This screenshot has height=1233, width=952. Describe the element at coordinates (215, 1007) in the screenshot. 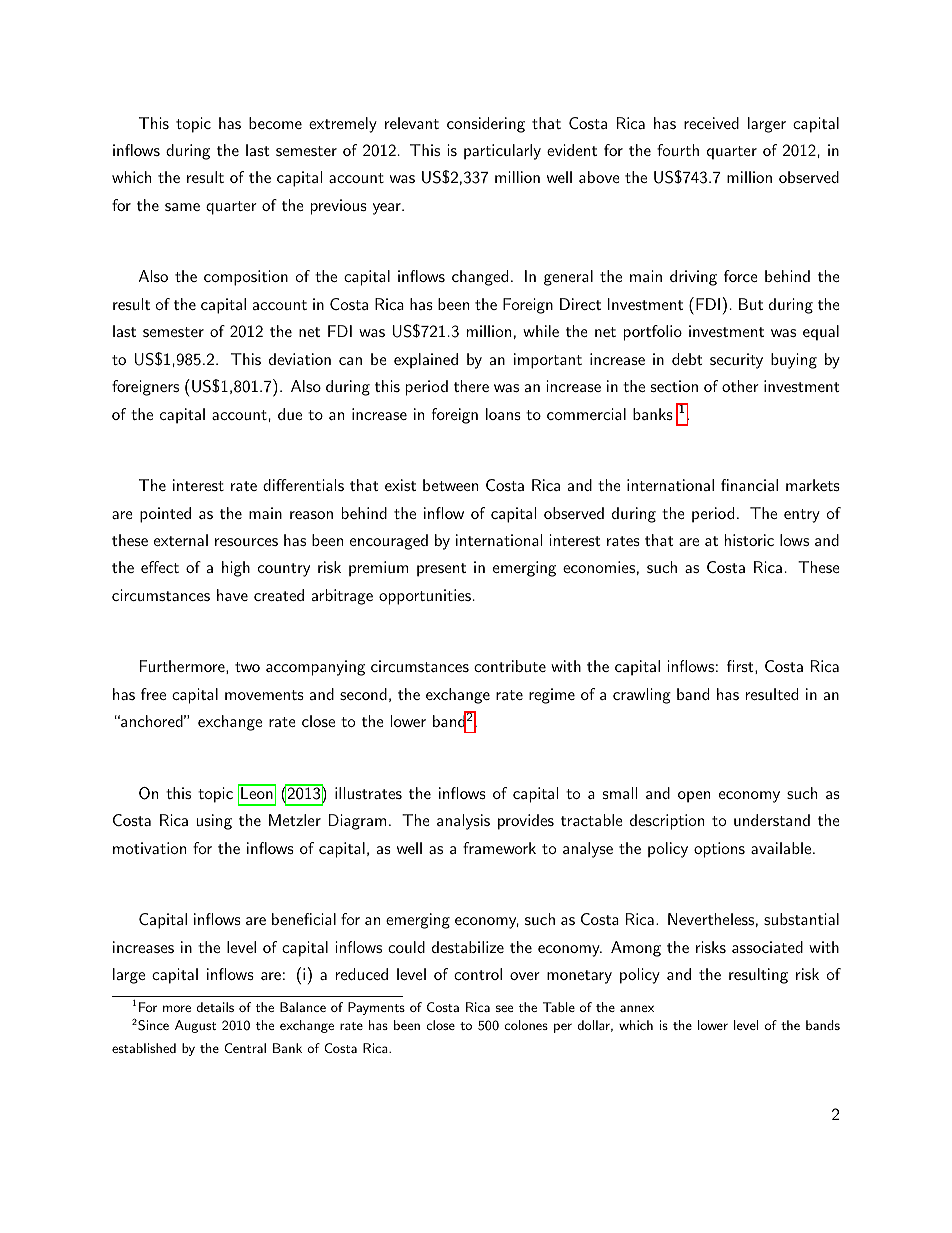

I see `details` at that location.
